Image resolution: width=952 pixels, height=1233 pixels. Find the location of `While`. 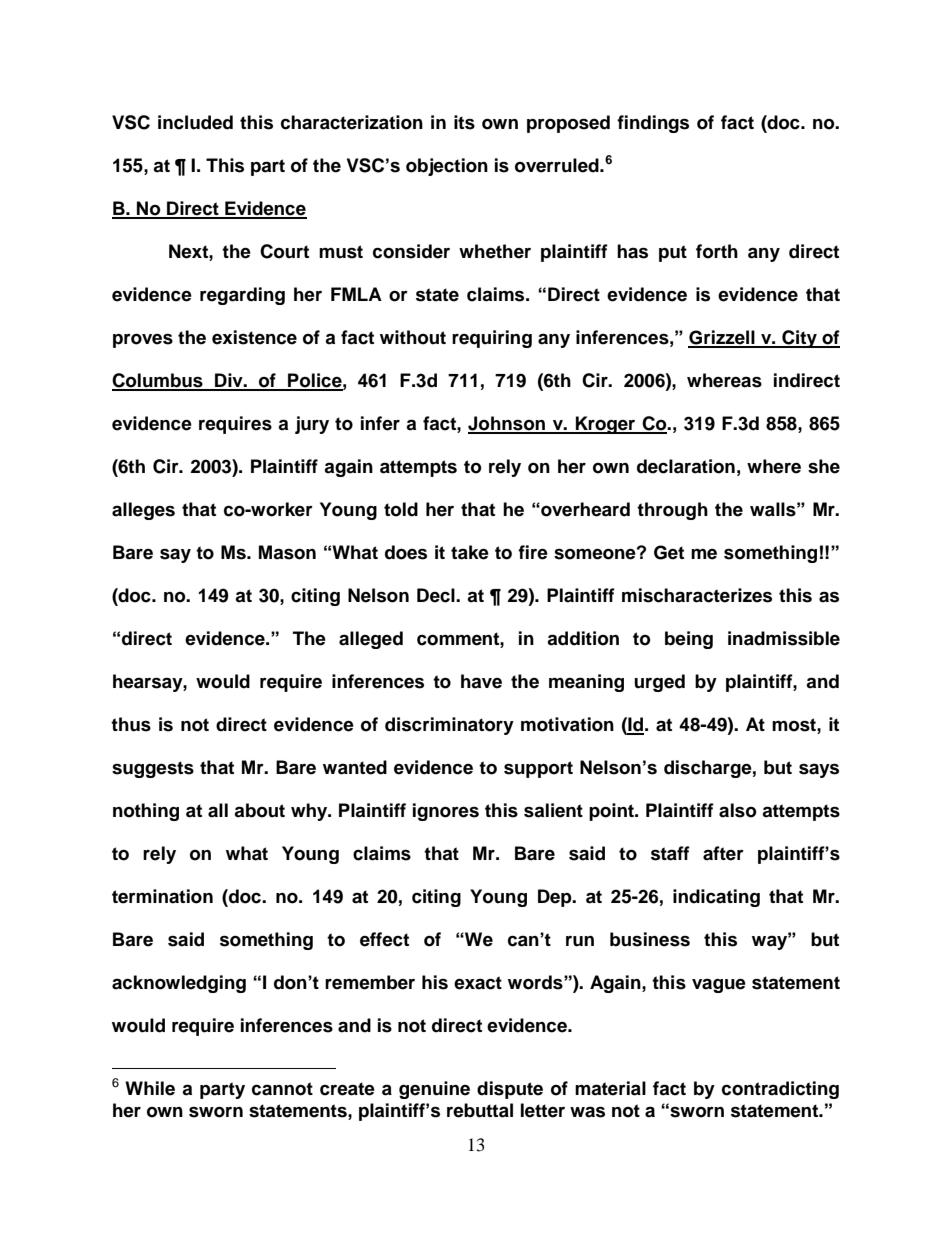

While is located at coordinates (150, 1088).
